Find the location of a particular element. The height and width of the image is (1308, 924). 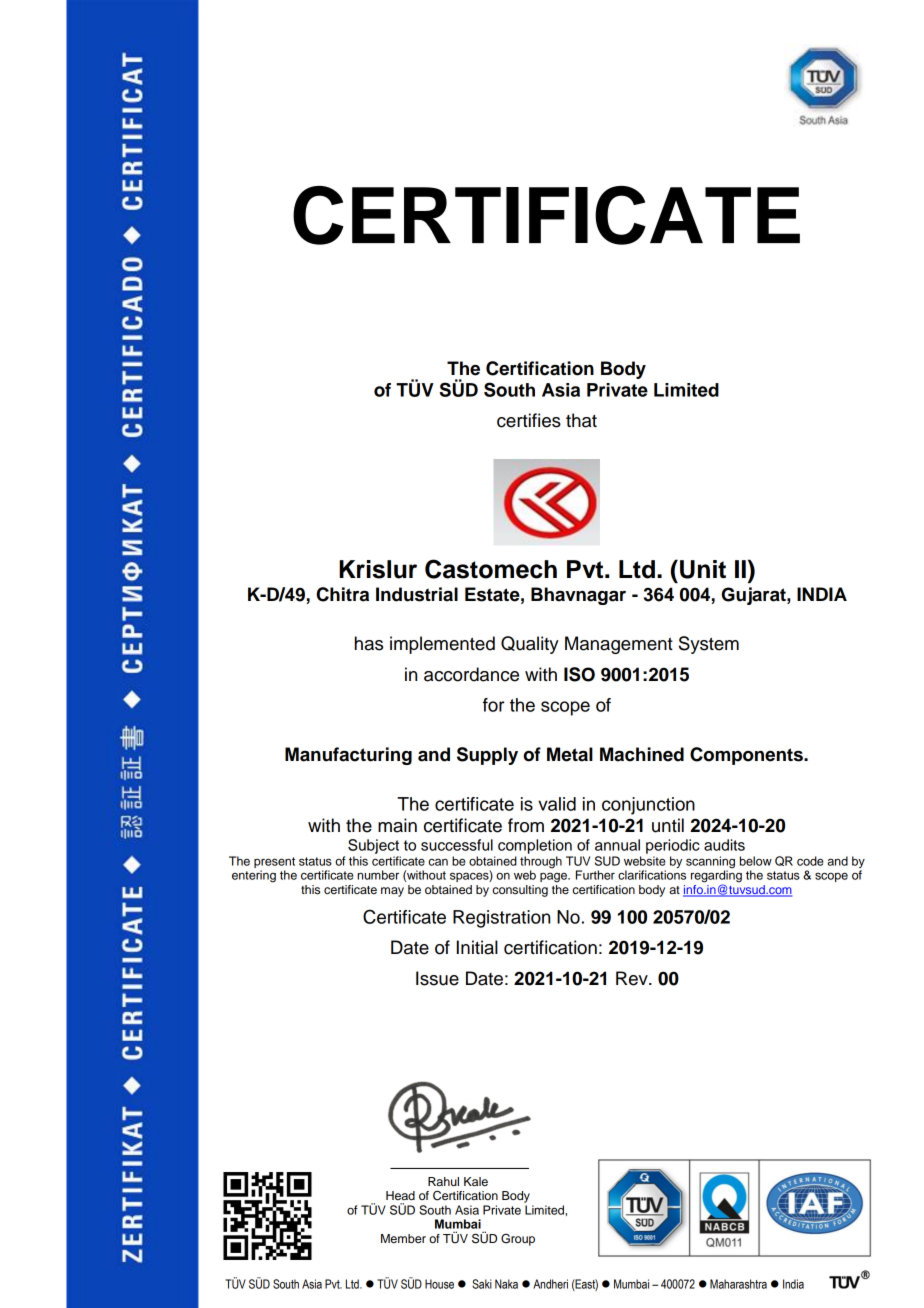

may is located at coordinates (392, 892).
